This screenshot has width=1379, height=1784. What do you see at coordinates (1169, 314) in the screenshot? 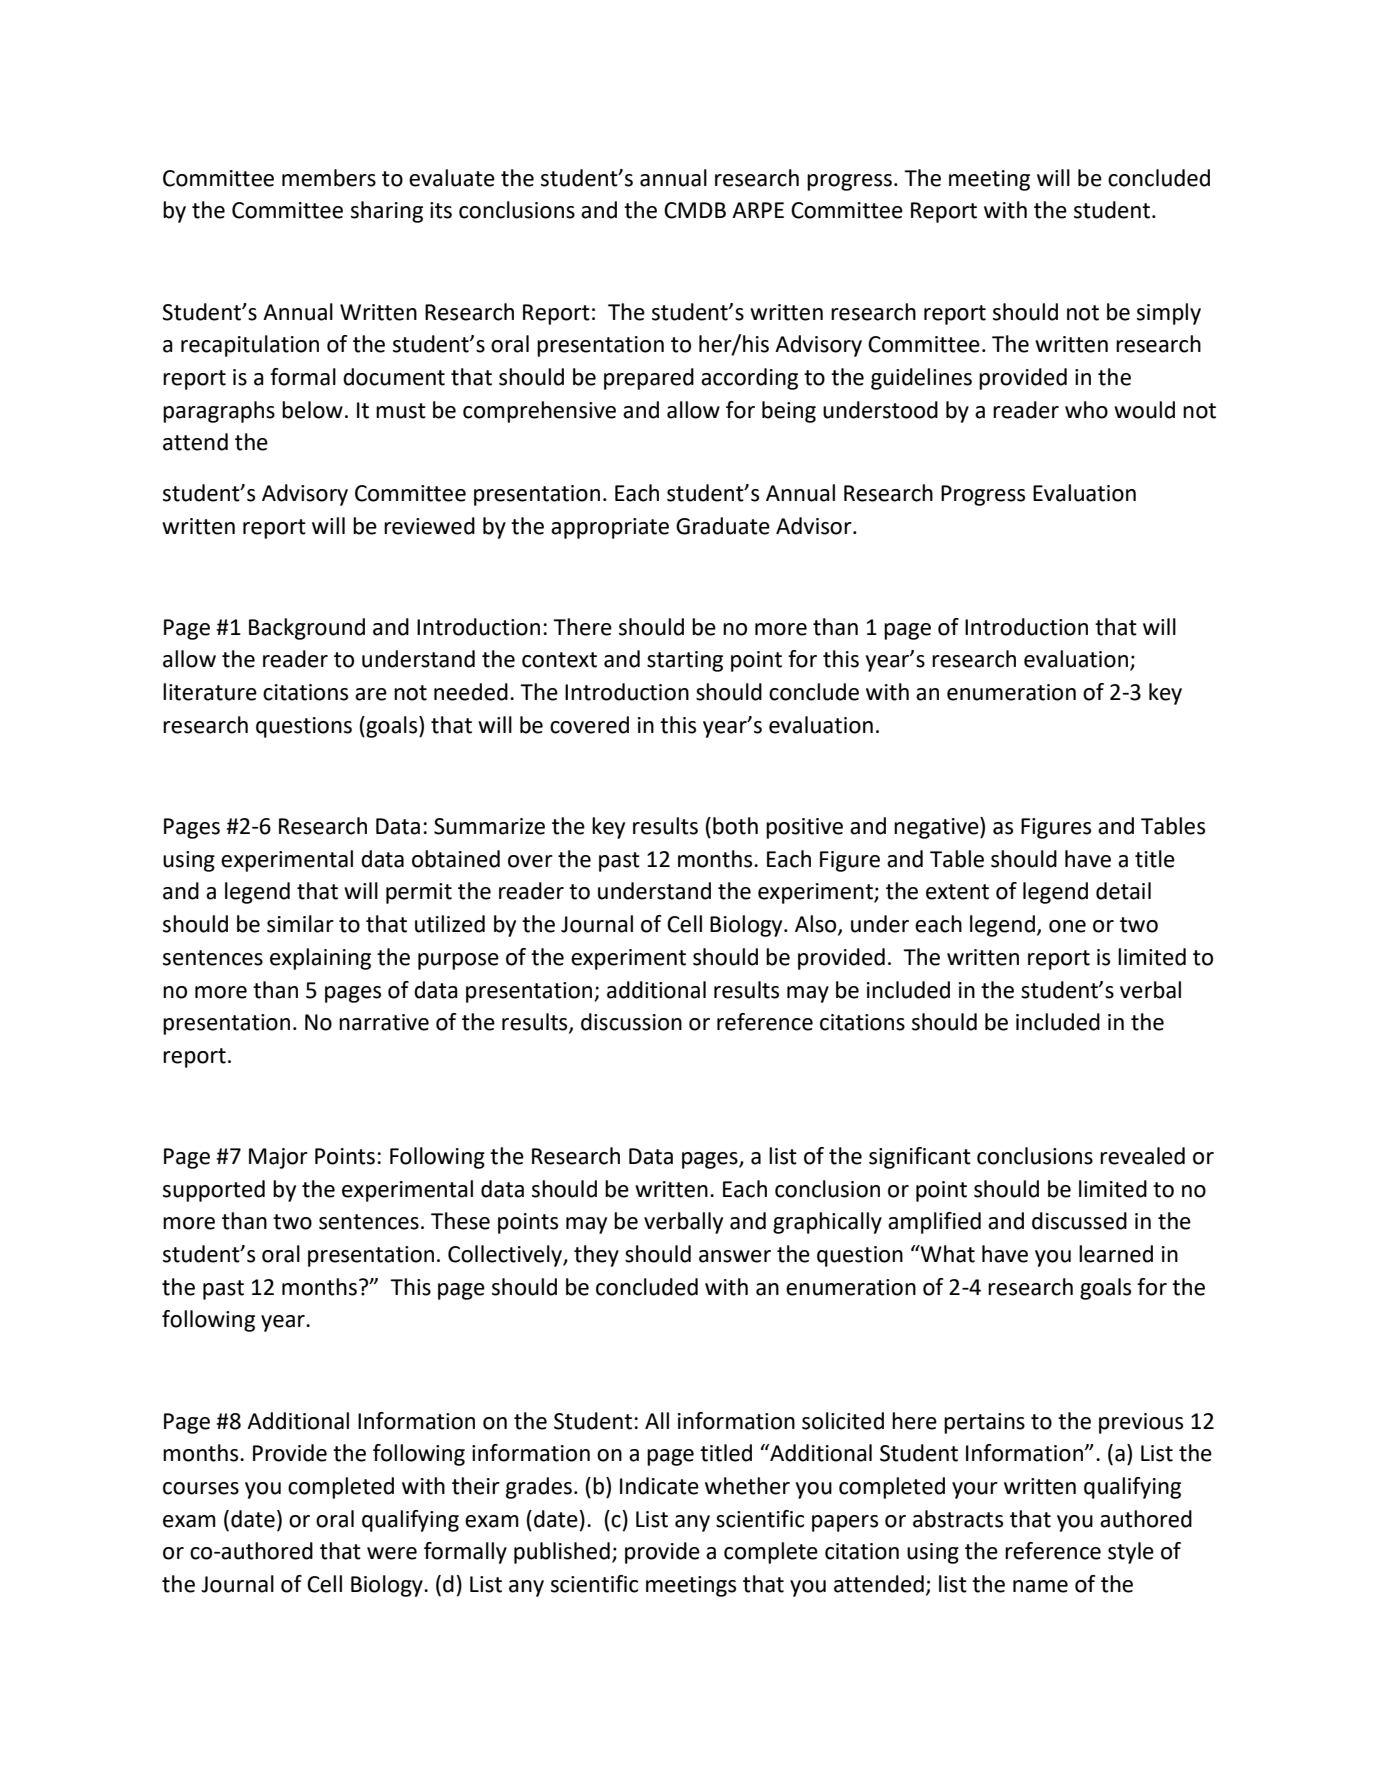
I see `simply` at bounding box center [1169, 314].
